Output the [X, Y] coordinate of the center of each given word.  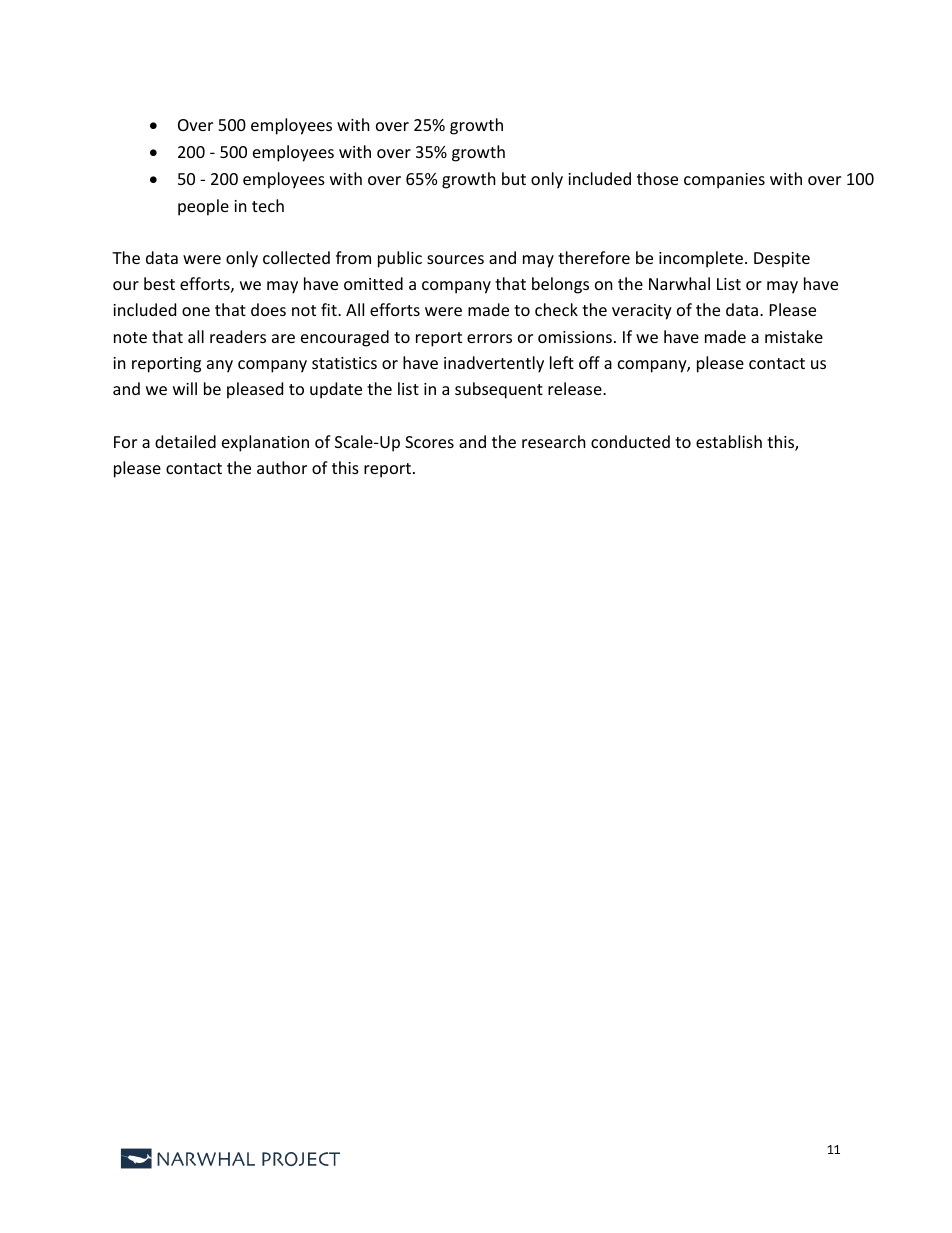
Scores [429, 442]
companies [724, 181]
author [282, 467]
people [203, 207]
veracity [642, 312]
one [196, 311]
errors [489, 338]
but [514, 178]
